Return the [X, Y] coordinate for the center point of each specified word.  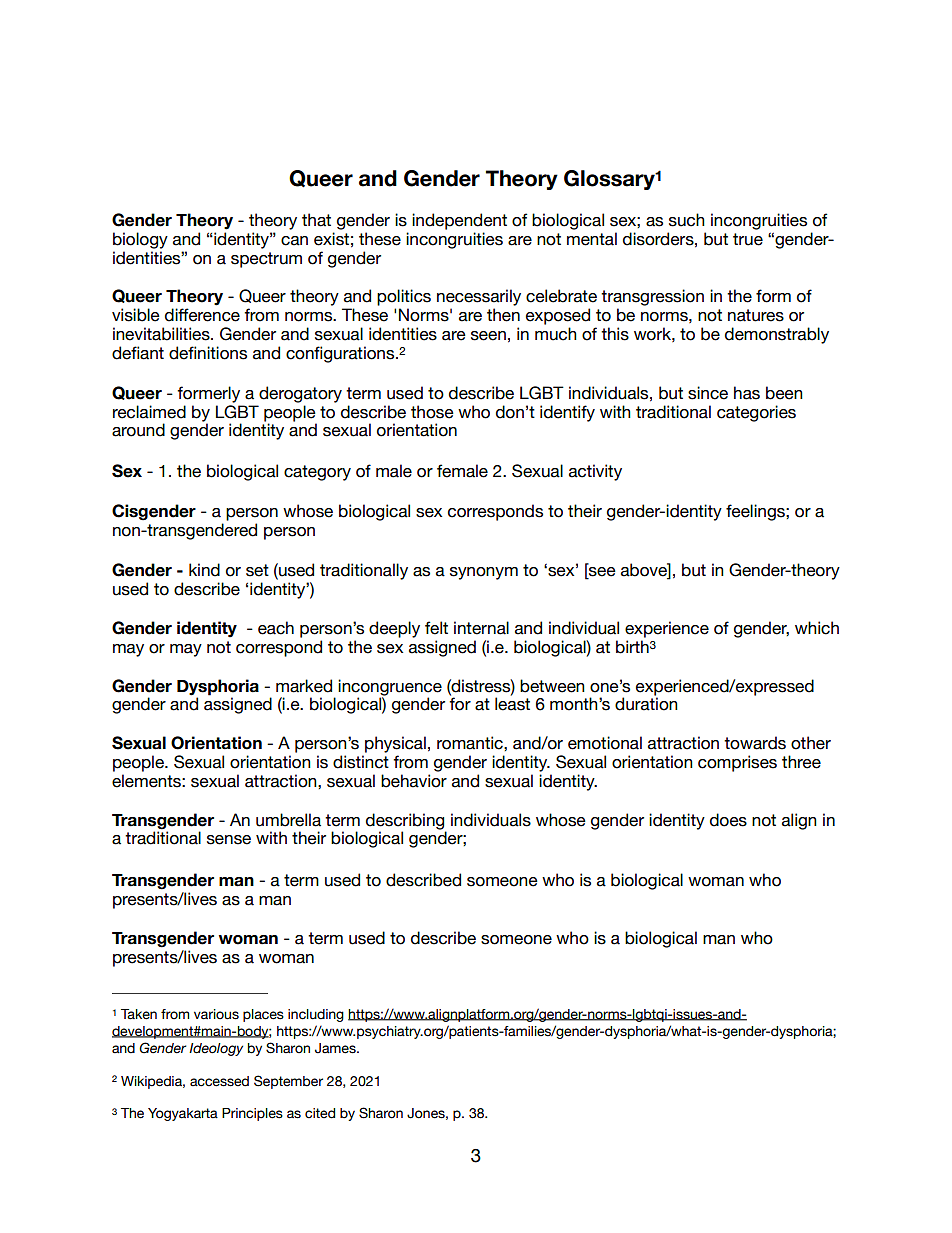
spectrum [266, 260]
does [728, 820]
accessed [219, 1081]
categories [756, 413]
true [748, 239]
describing [406, 822]
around [138, 430]
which [817, 628]
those [432, 412]
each [276, 628]
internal [481, 628]
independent [459, 221]
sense [229, 840]
